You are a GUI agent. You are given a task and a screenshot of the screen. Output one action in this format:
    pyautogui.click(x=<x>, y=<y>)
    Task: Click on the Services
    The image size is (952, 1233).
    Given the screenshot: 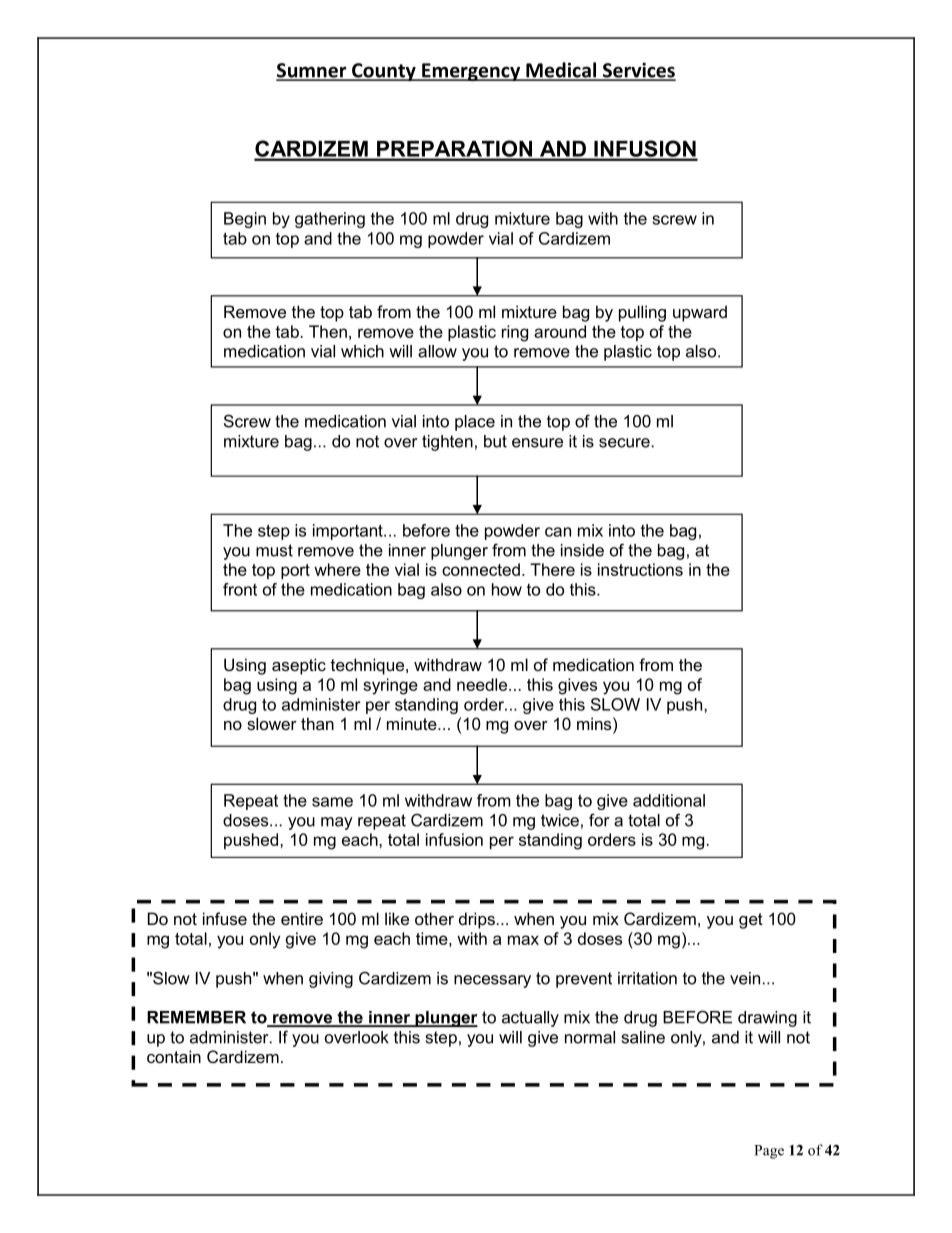 What is the action you would take?
    pyautogui.click(x=638, y=71)
